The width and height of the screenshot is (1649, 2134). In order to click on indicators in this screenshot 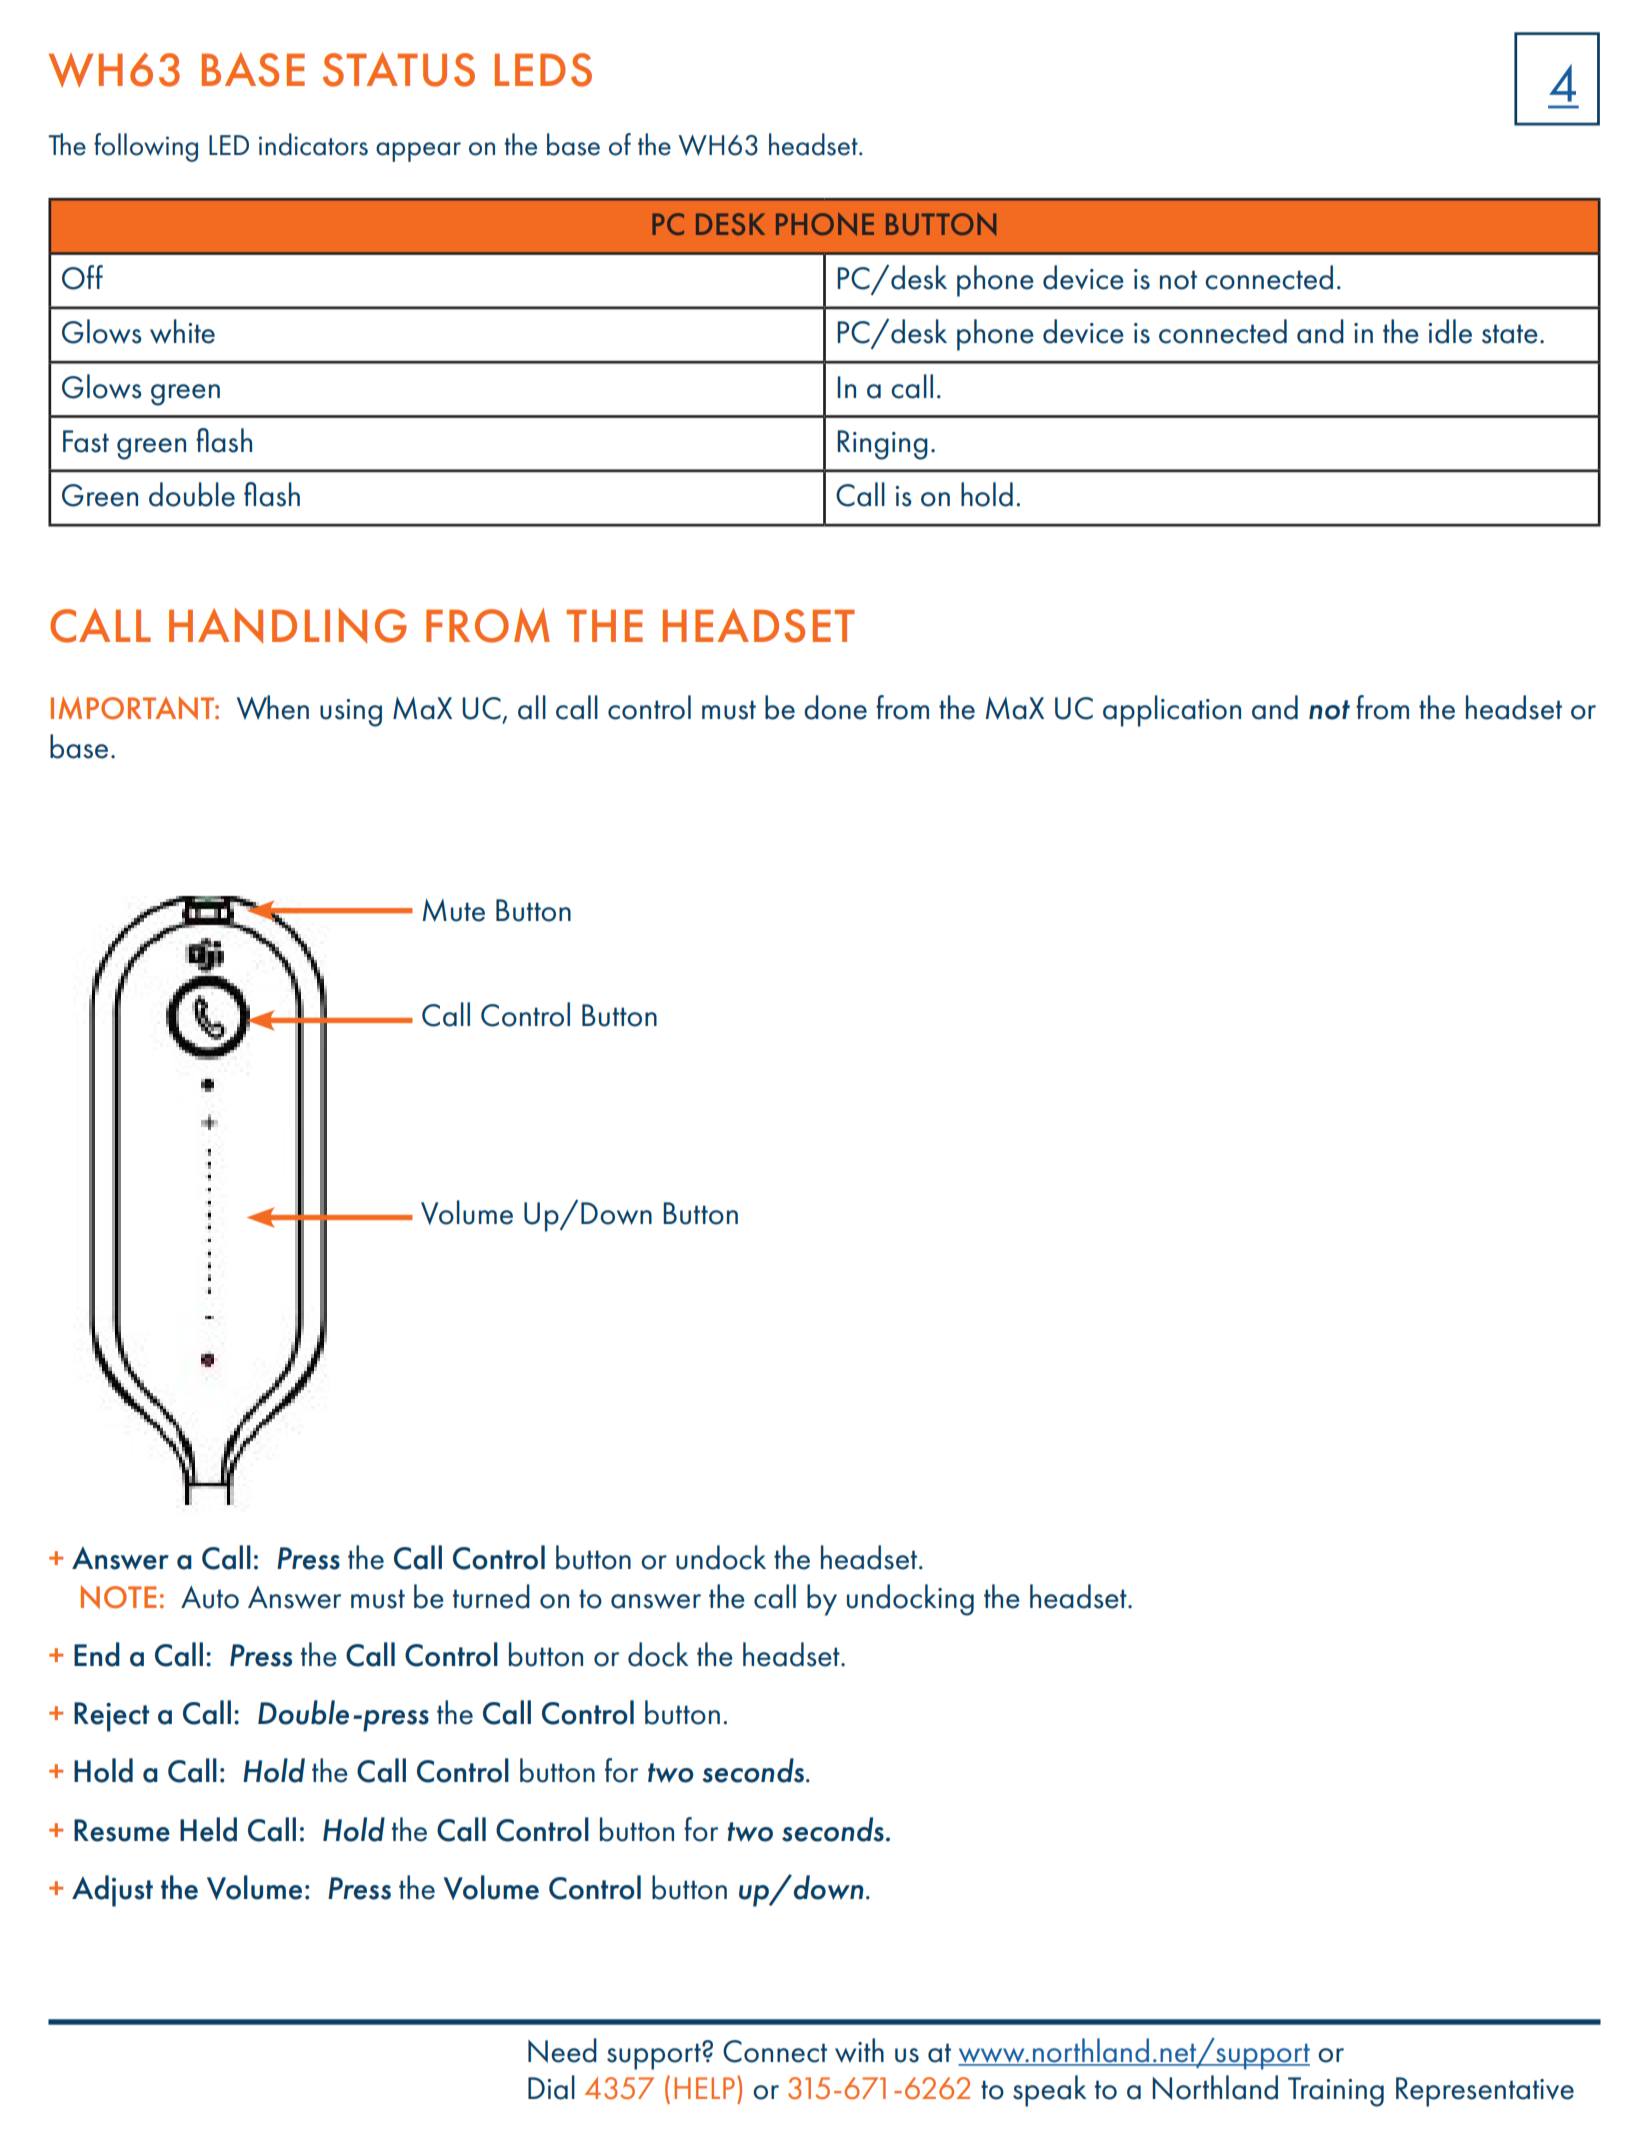, I will do `click(313, 144)`.
